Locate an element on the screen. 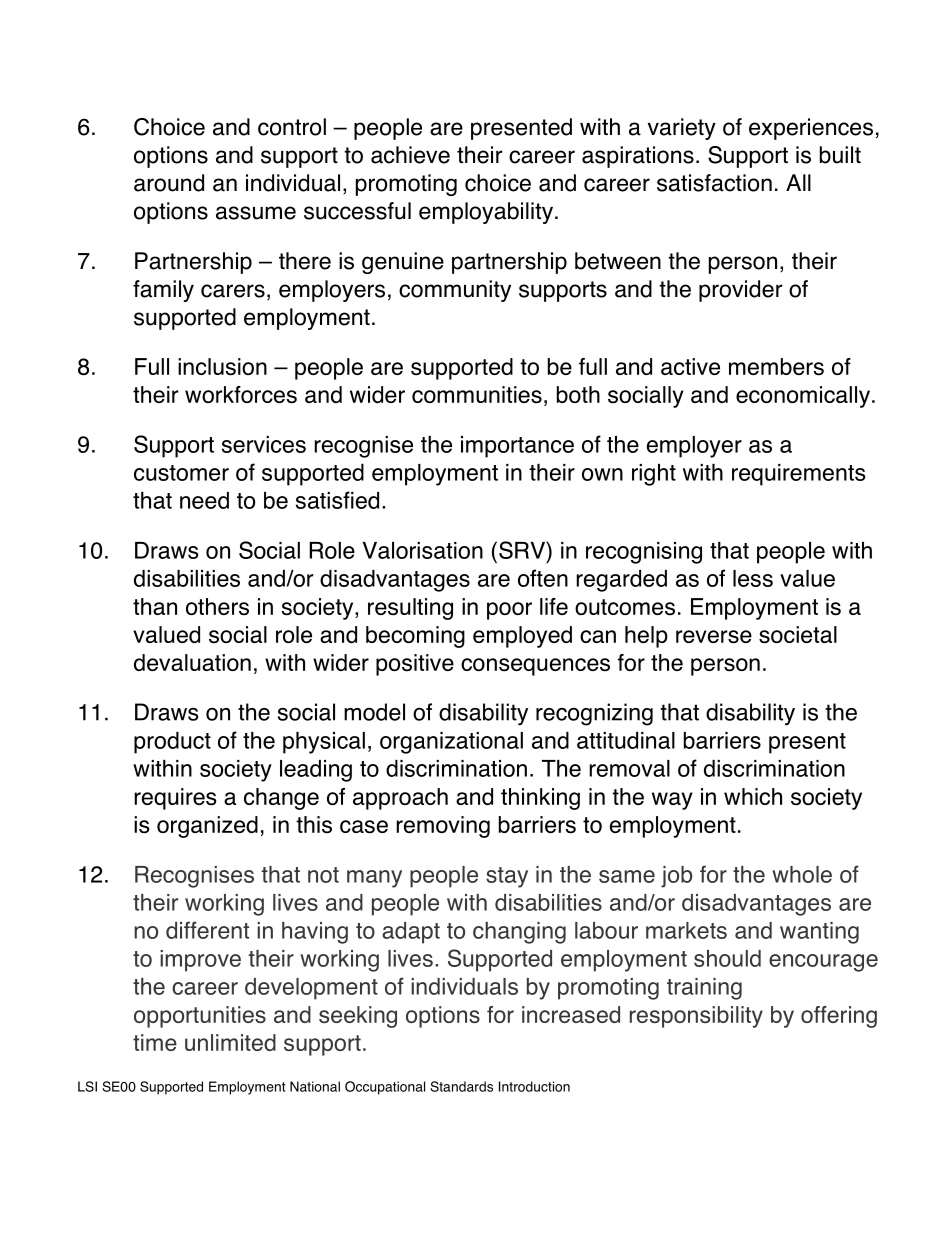 The width and height of the screenshot is (952, 1233). which is located at coordinates (753, 796).
